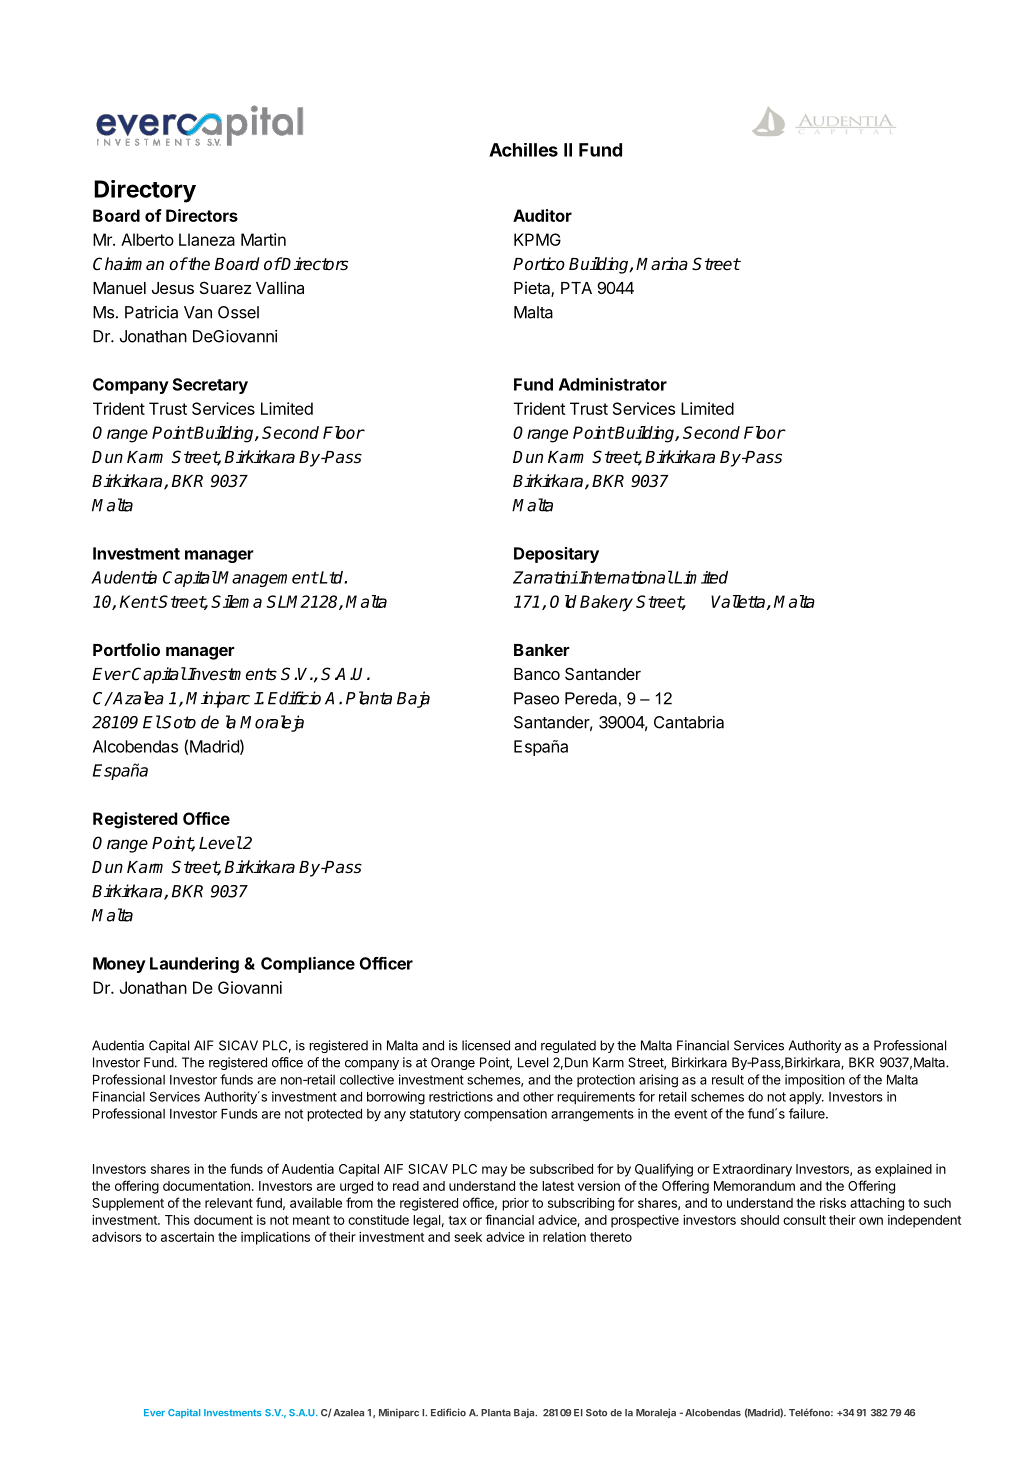 The height and width of the document is (1459, 1031). I want to click on Paseo, so click(536, 698).
